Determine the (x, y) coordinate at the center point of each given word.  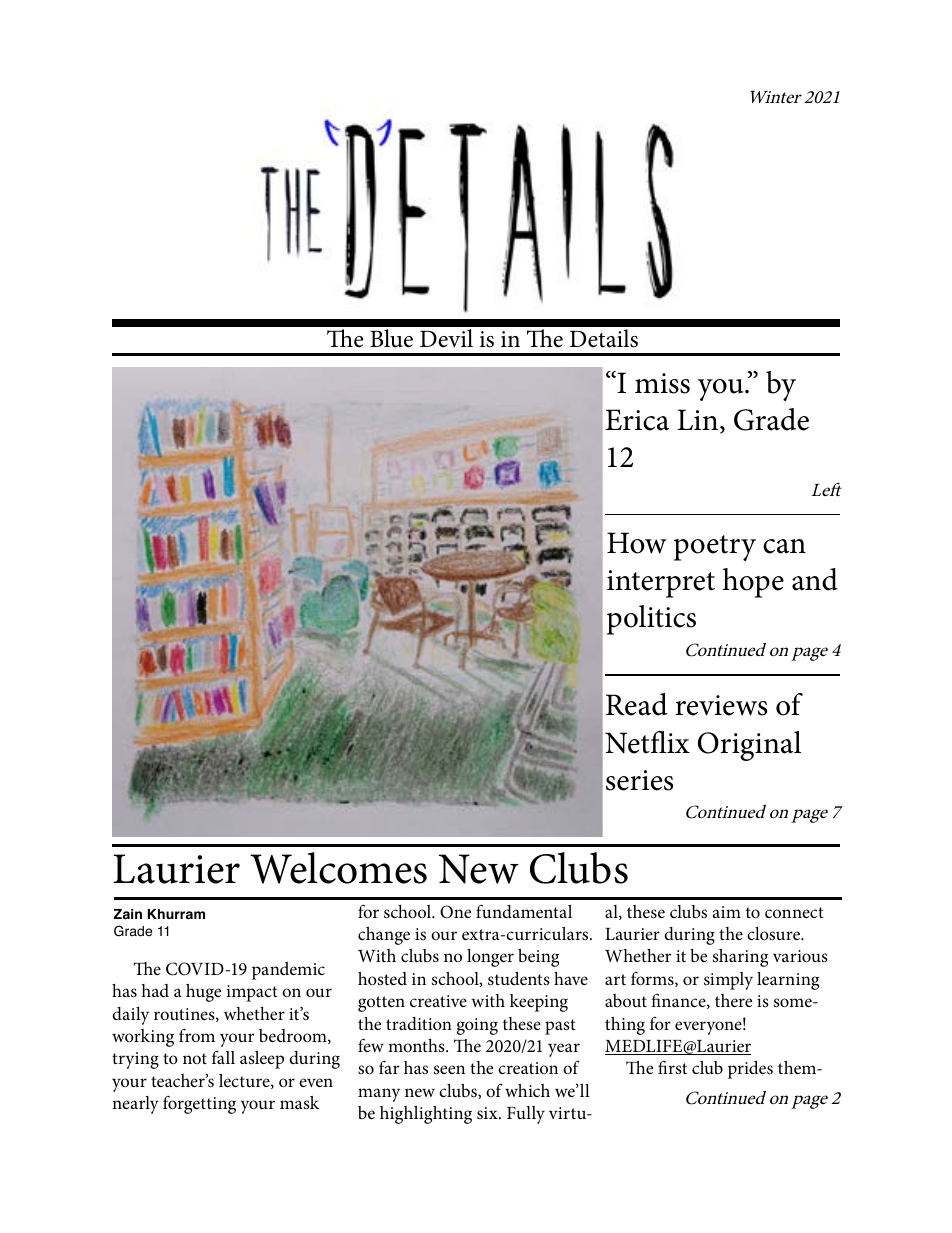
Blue (391, 338)
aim (727, 912)
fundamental (524, 911)
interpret (661, 584)
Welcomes (338, 868)
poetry (715, 548)
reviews (721, 705)
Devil (446, 338)
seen (449, 1069)
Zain (128, 914)
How (637, 543)
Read (637, 704)
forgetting (199, 1104)
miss (662, 383)
